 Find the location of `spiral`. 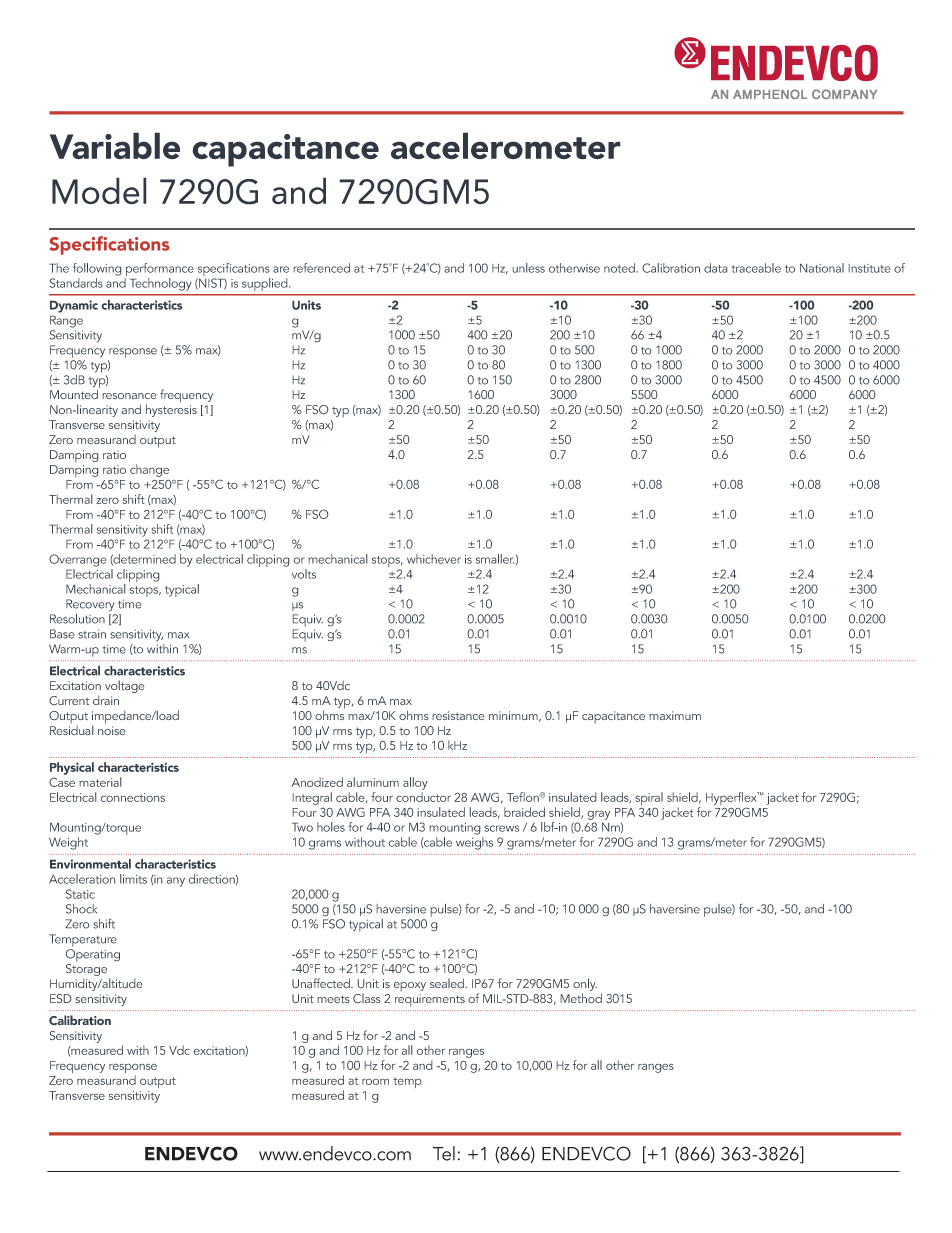

spiral is located at coordinates (649, 800).
